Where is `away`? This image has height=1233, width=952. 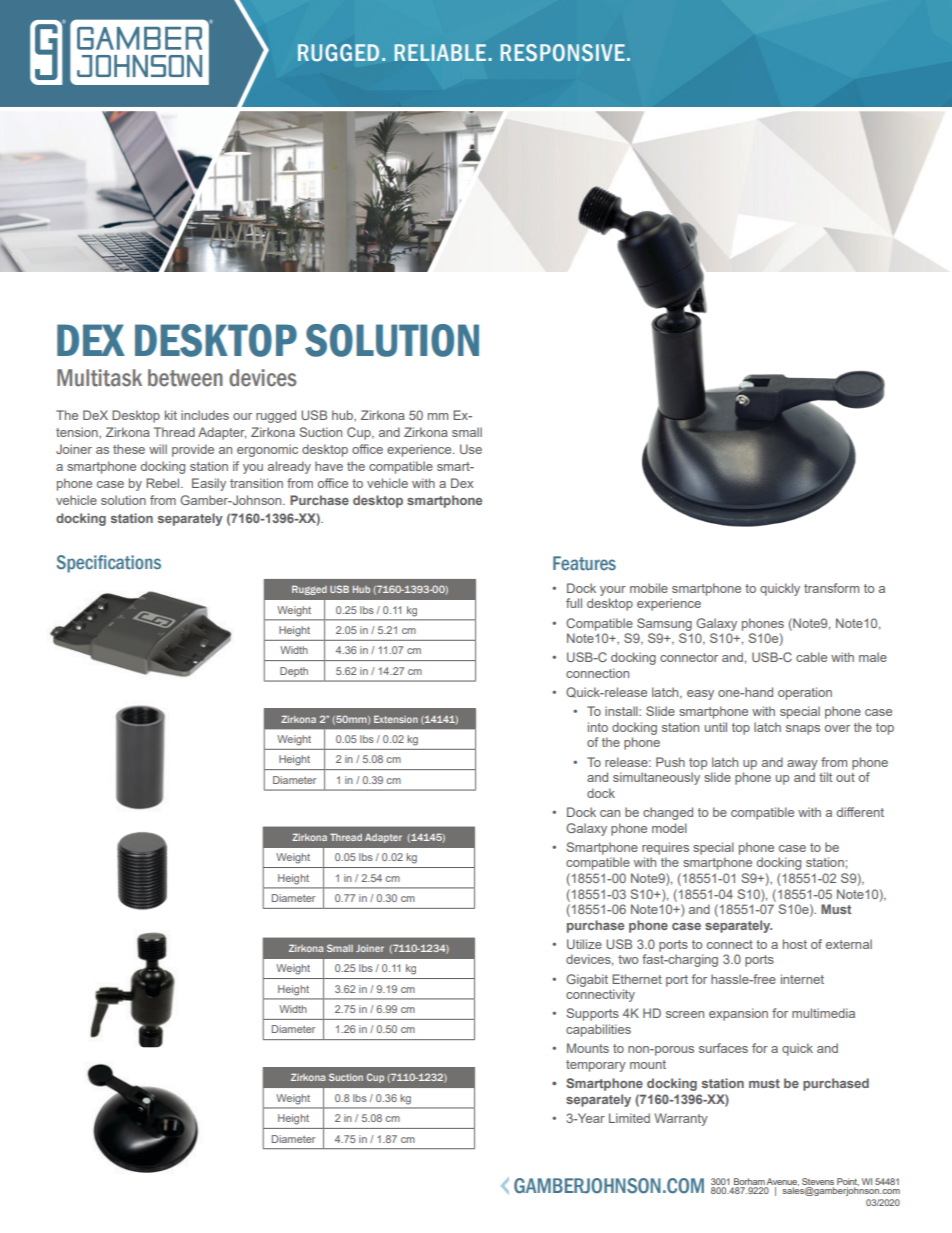 away is located at coordinates (802, 765).
